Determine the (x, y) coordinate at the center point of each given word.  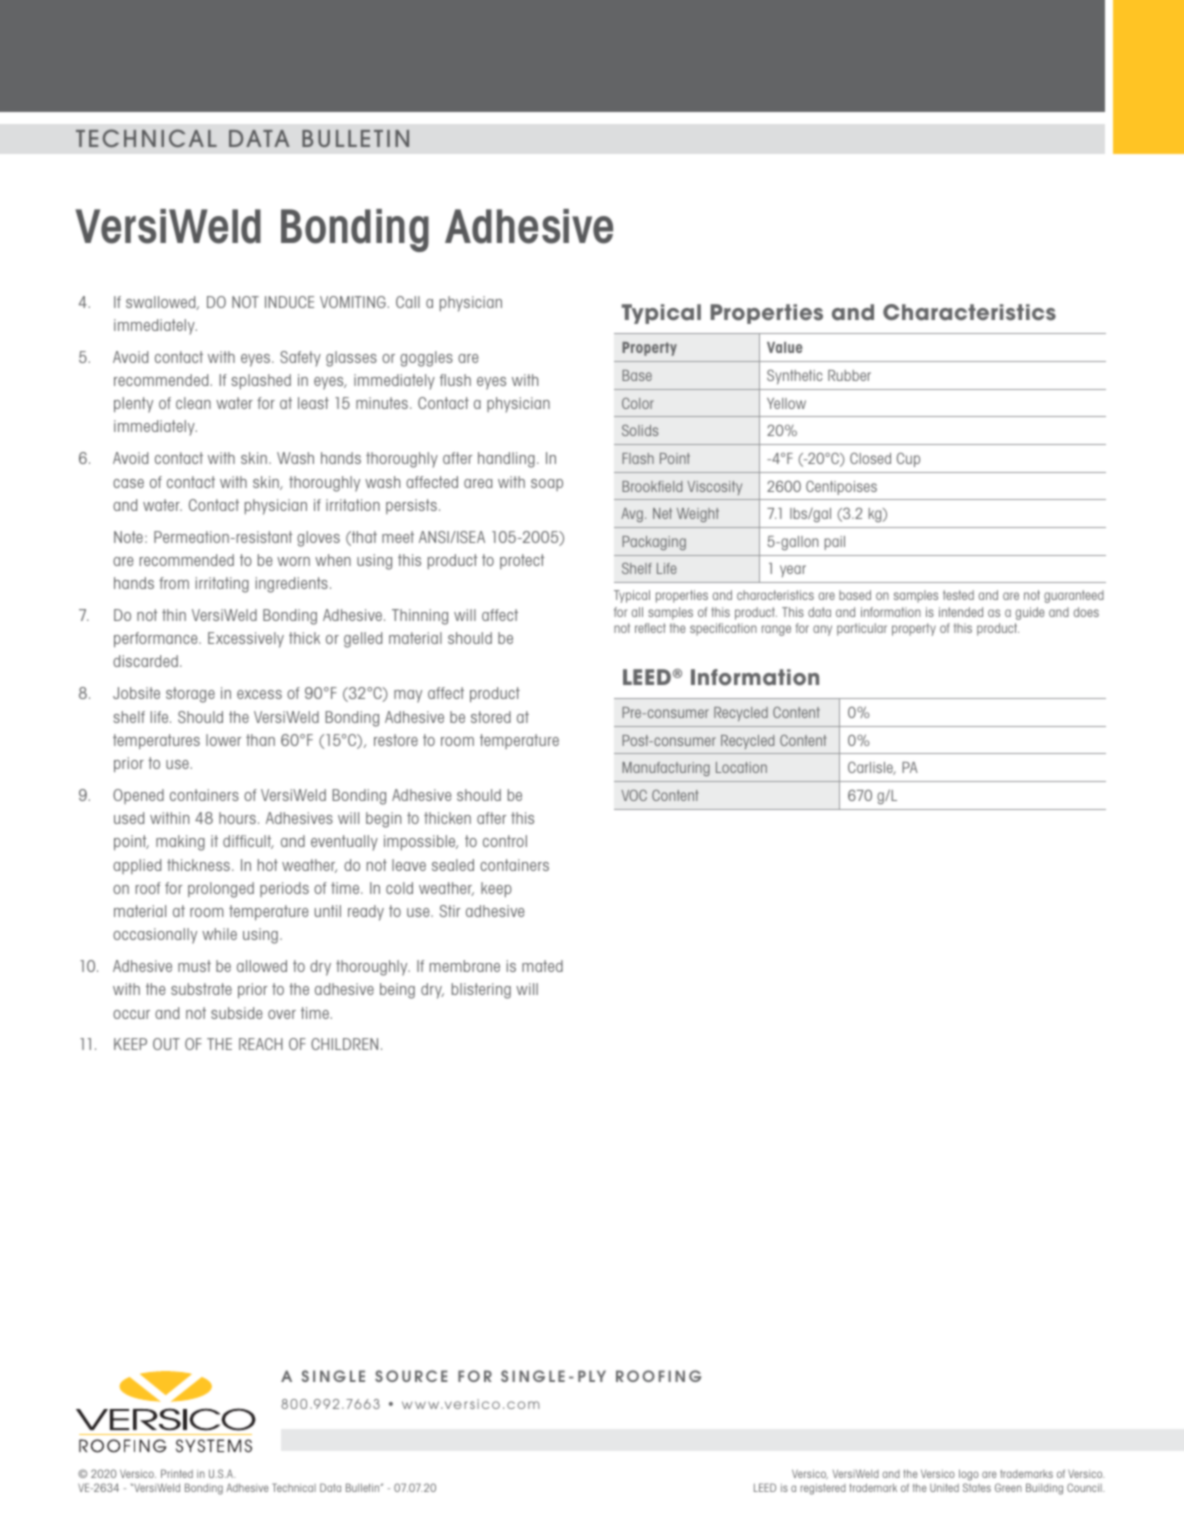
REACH (261, 1044)
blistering (481, 991)
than (260, 740)
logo (969, 1475)
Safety (300, 359)
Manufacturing (666, 769)
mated (542, 966)
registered (823, 1489)
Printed (177, 1473)
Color (638, 403)
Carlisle (871, 768)
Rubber (849, 375)
